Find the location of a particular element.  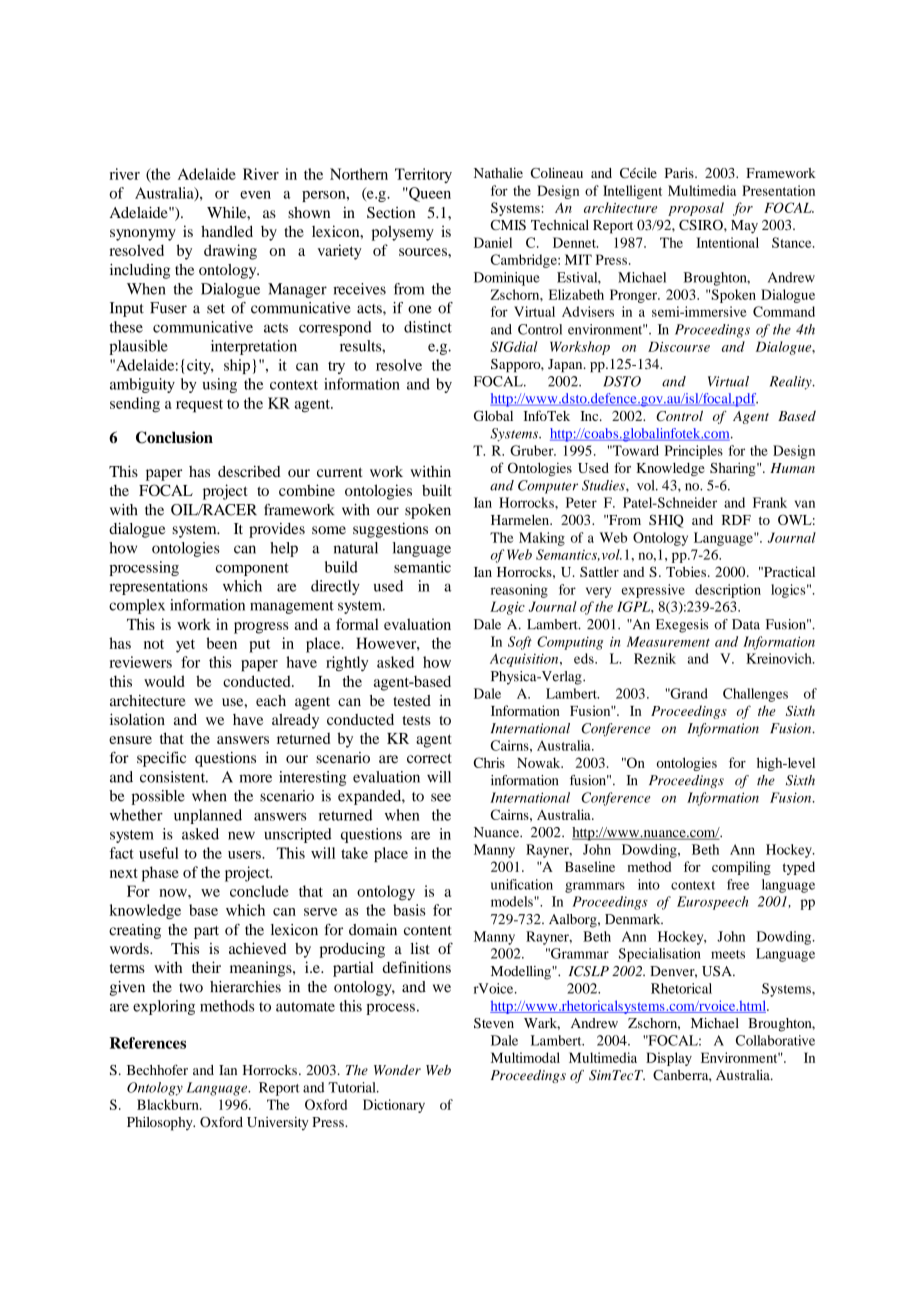

compiling is located at coordinates (741, 868).
